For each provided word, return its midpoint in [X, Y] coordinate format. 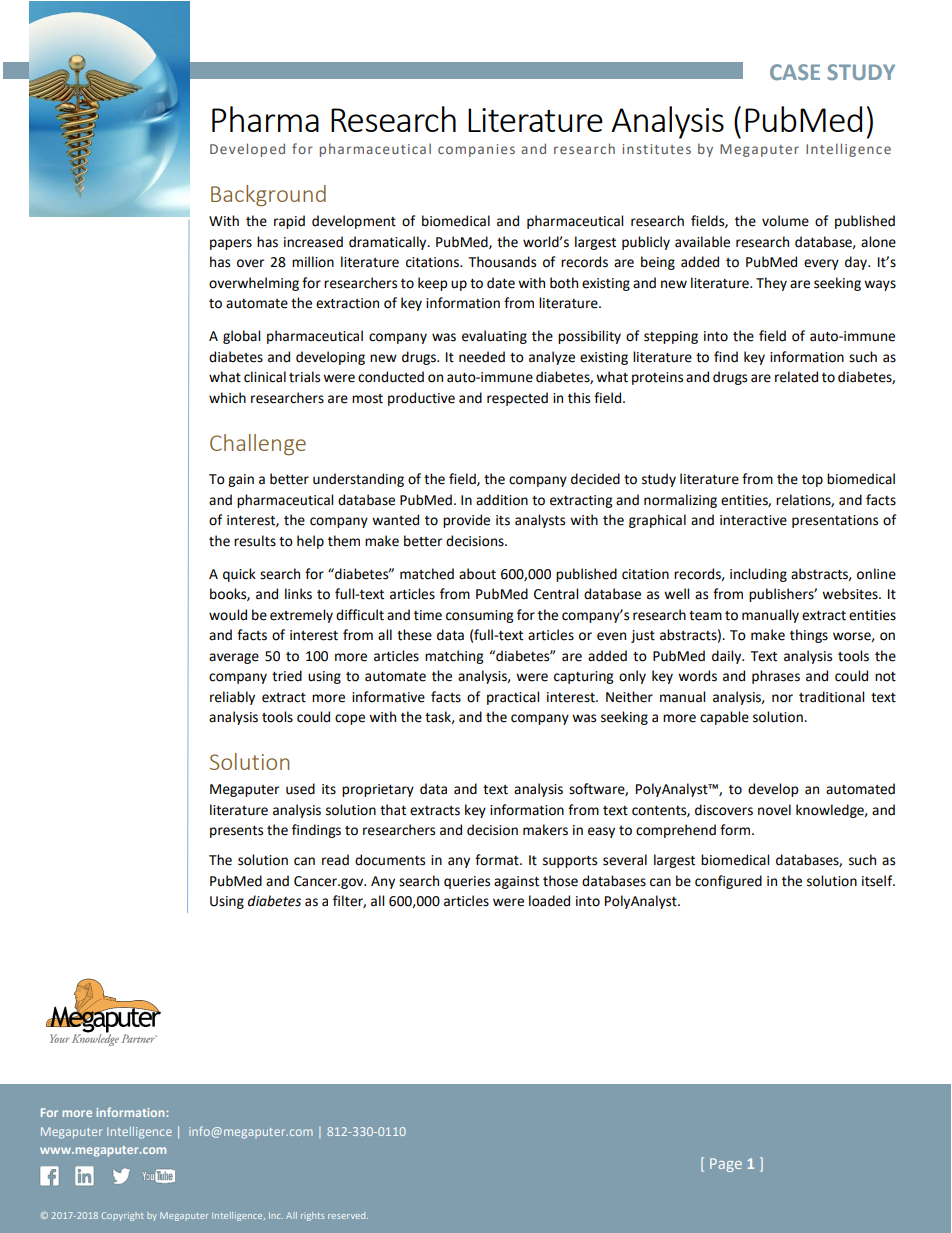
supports [570, 862]
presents [236, 832]
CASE [795, 72]
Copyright [122, 1216]
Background [268, 195]
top [812, 481]
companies [476, 150]
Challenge [258, 444]
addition [502, 500]
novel [774, 810]
